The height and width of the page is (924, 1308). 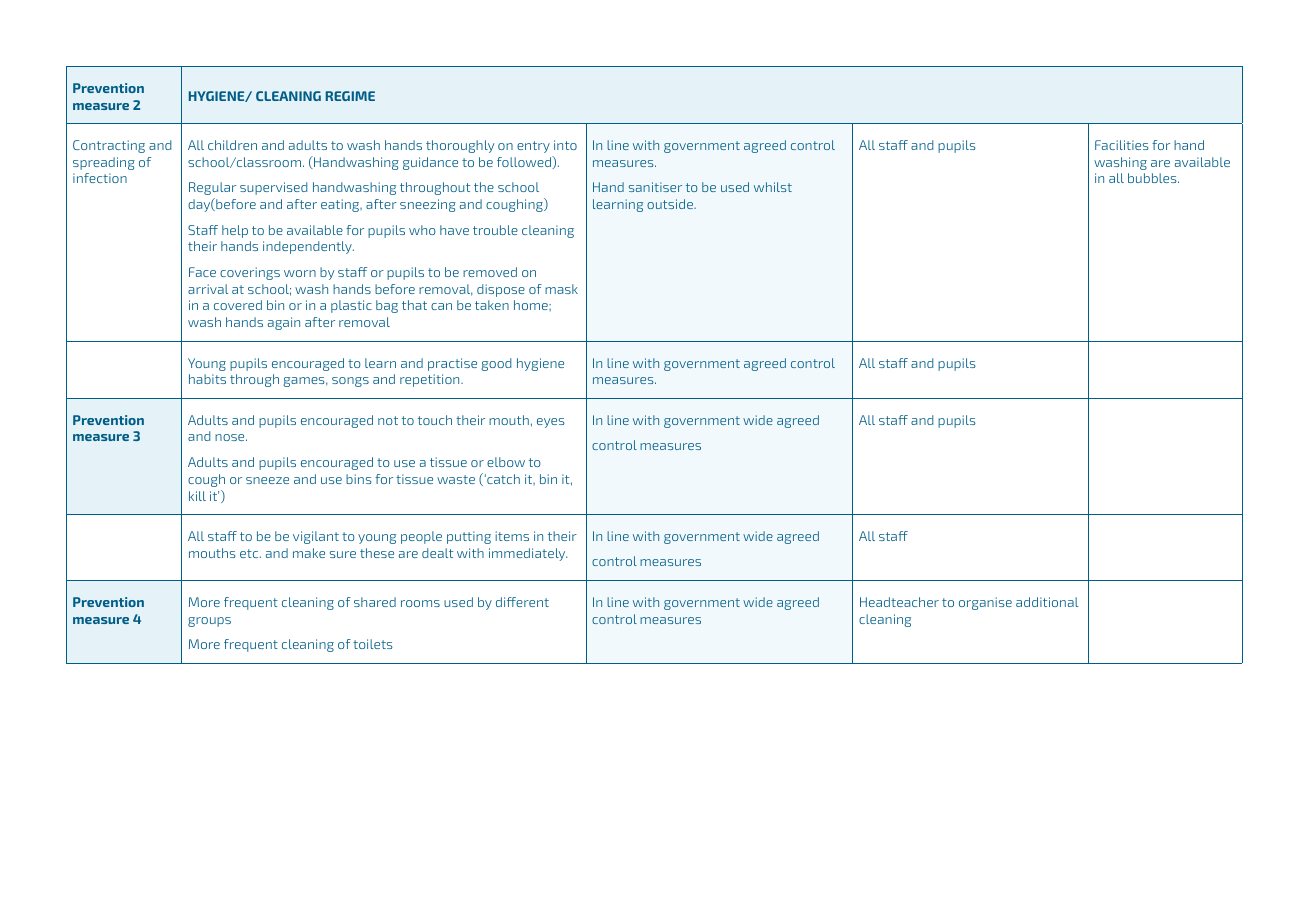 What do you see at coordinates (551, 423) in the page?
I see `eyes` at bounding box center [551, 423].
